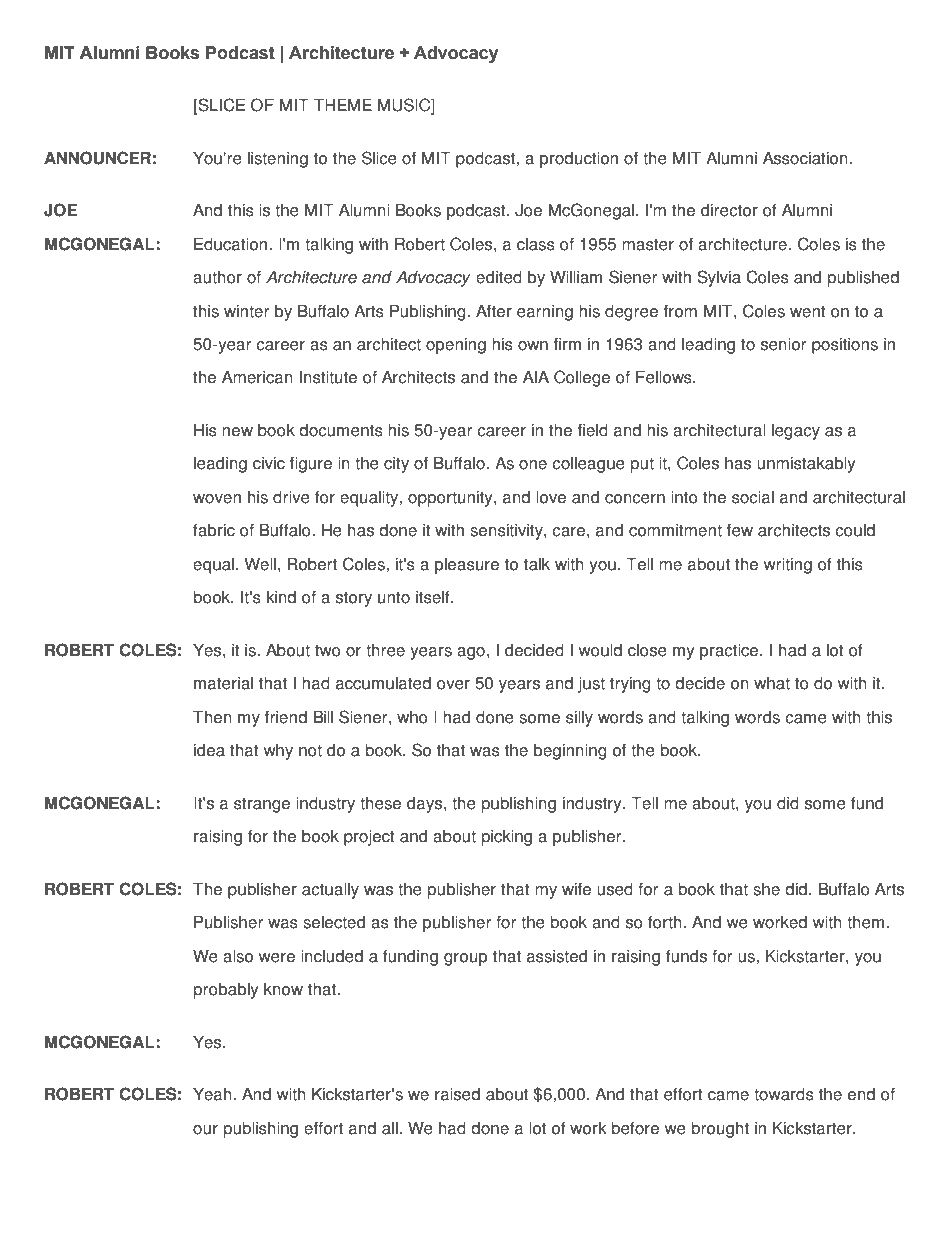  I want to click on American, so click(257, 377).
